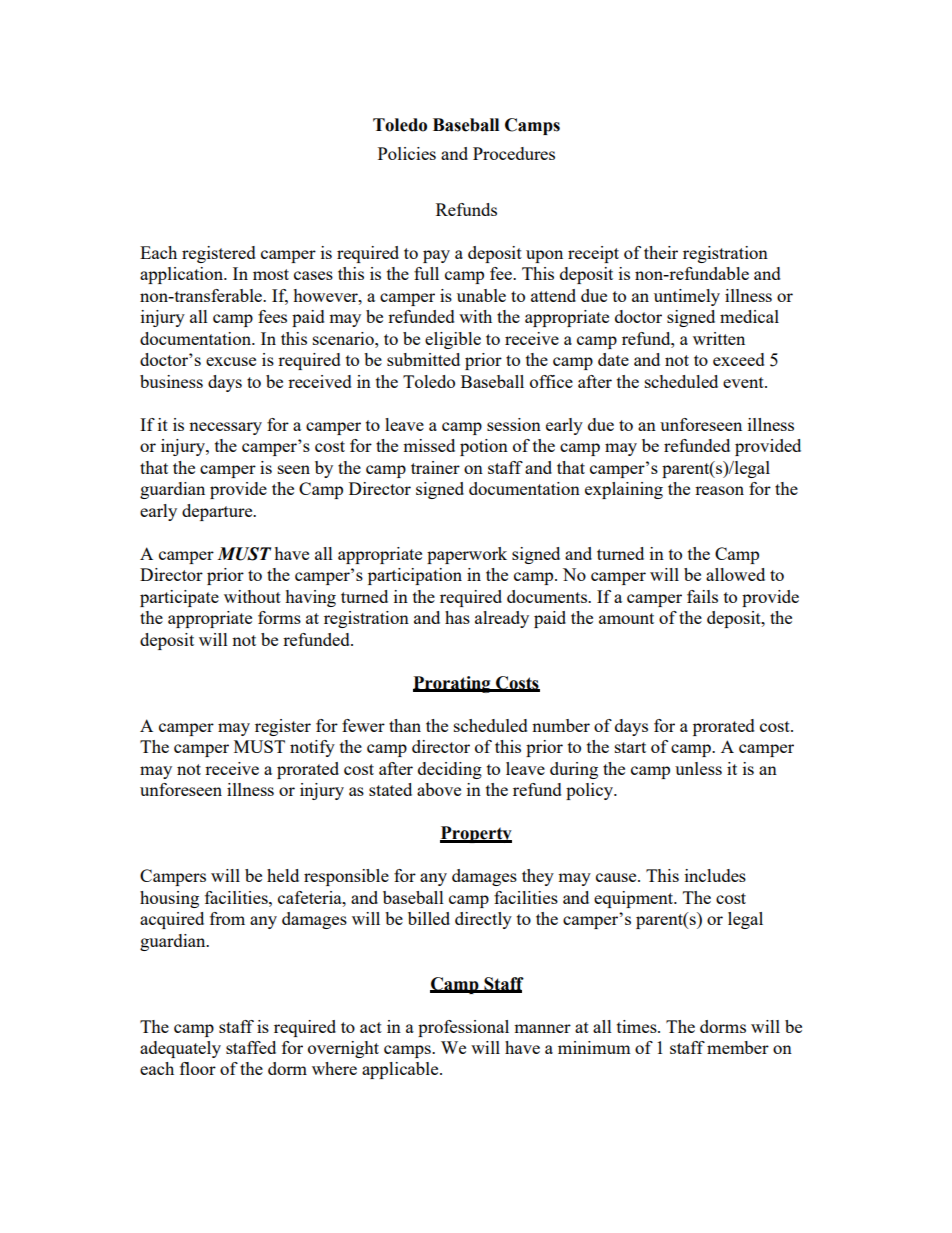  I want to click on reason, so click(719, 490).
